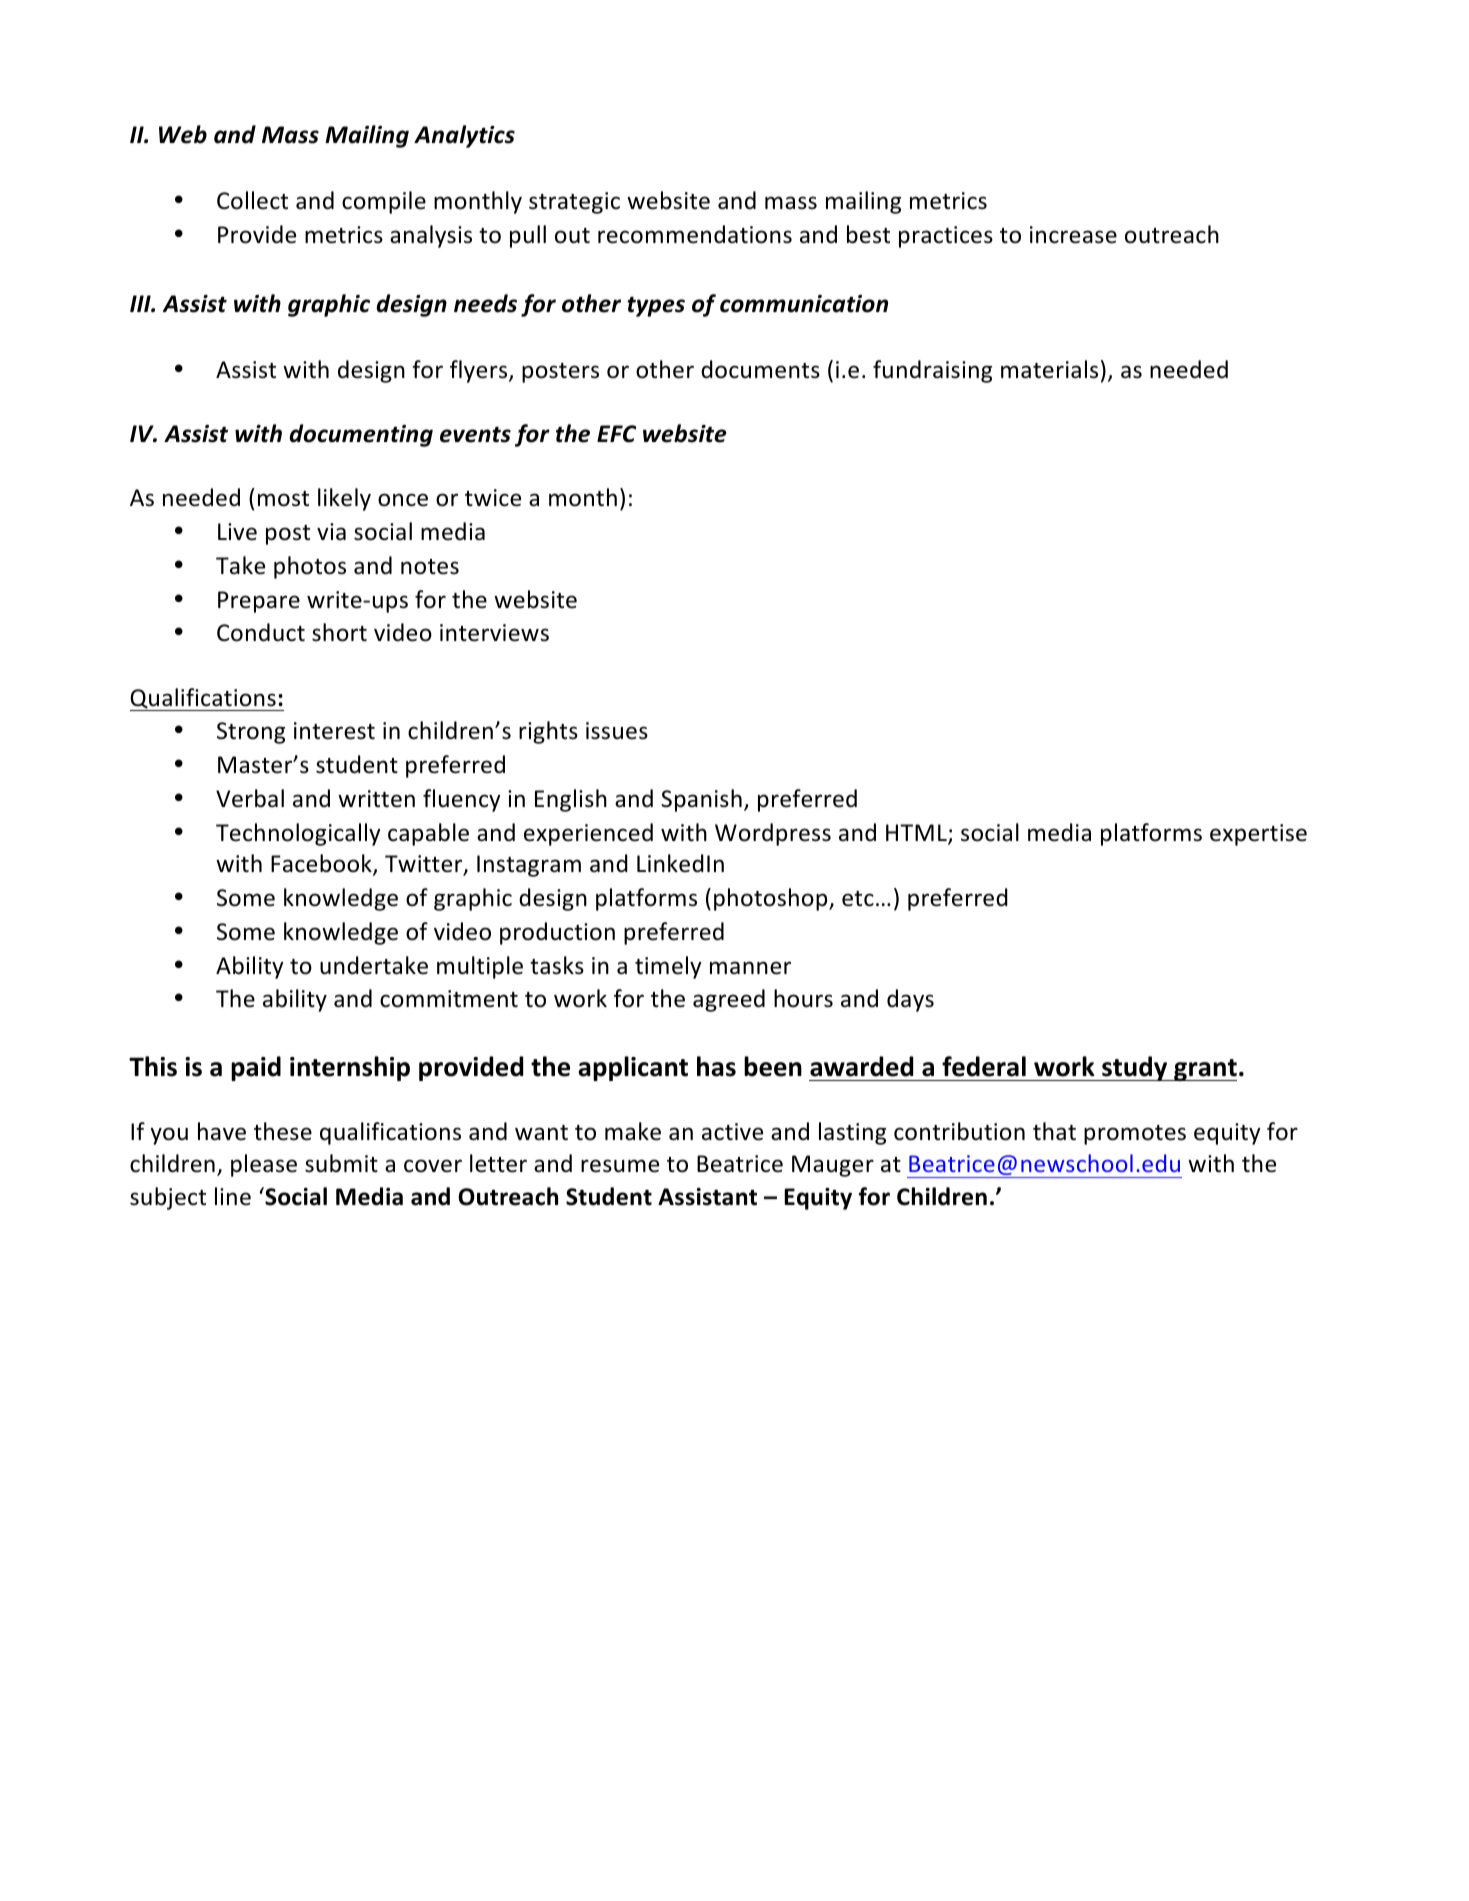 This page has width=1469, height=1901. What do you see at coordinates (1049, 369) in the page?
I see `materials` at bounding box center [1049, 369].
